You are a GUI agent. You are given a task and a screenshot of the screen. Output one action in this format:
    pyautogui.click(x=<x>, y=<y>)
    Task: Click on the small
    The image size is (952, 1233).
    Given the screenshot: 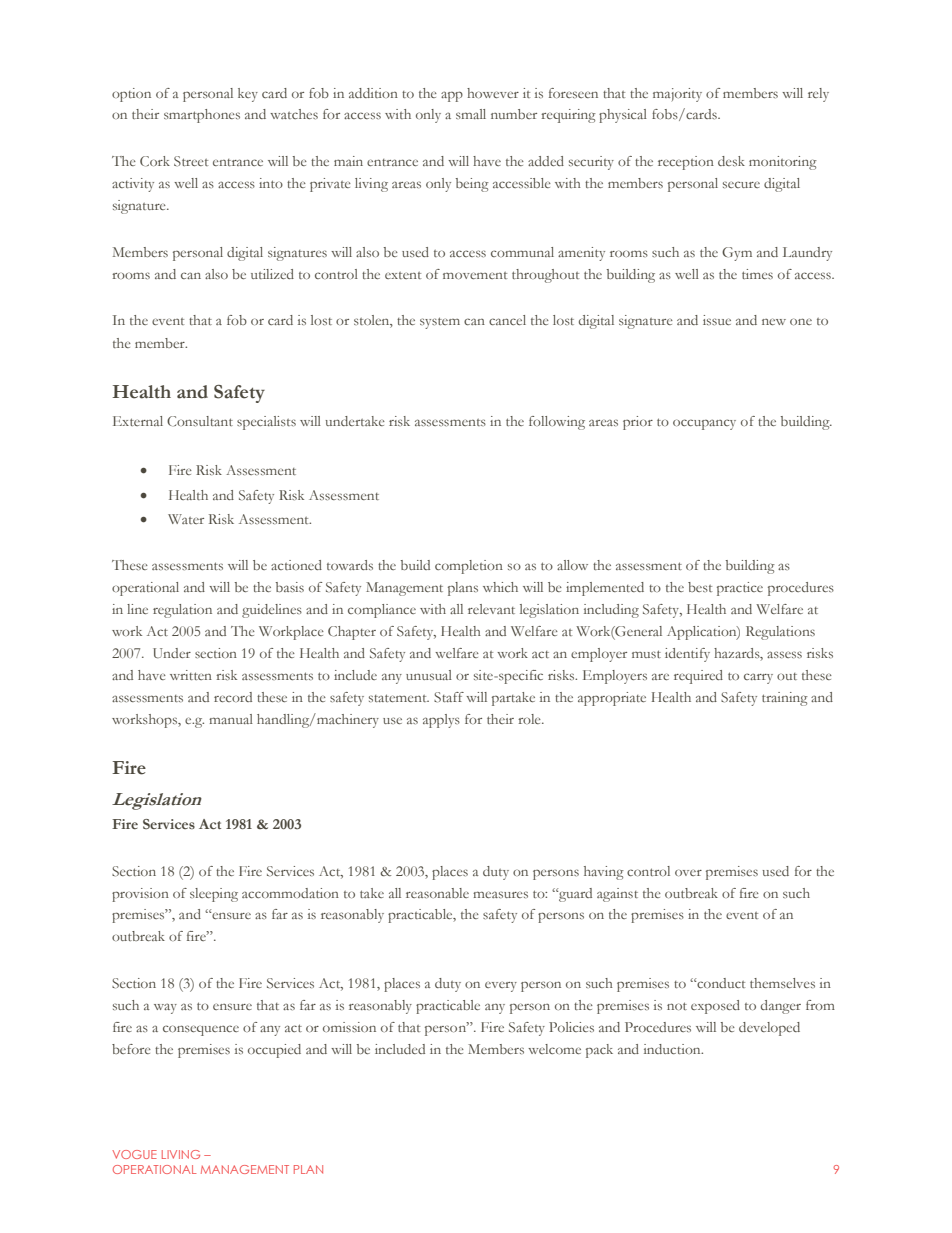 What is the action you would take?
    pyautogui.click(x=471, y=114)
